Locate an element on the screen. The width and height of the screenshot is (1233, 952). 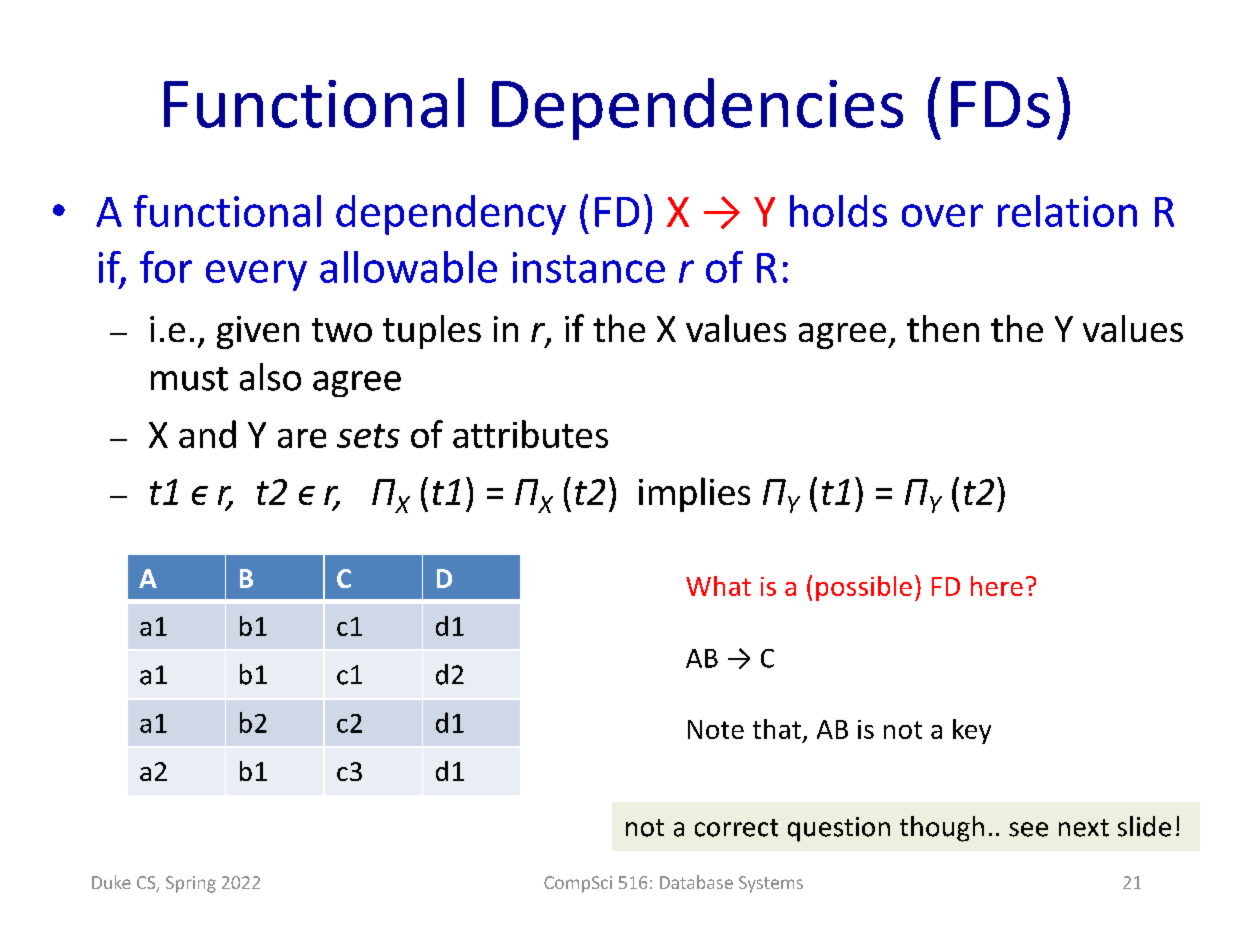
Dependencies is located at coordinates (697, 109).
